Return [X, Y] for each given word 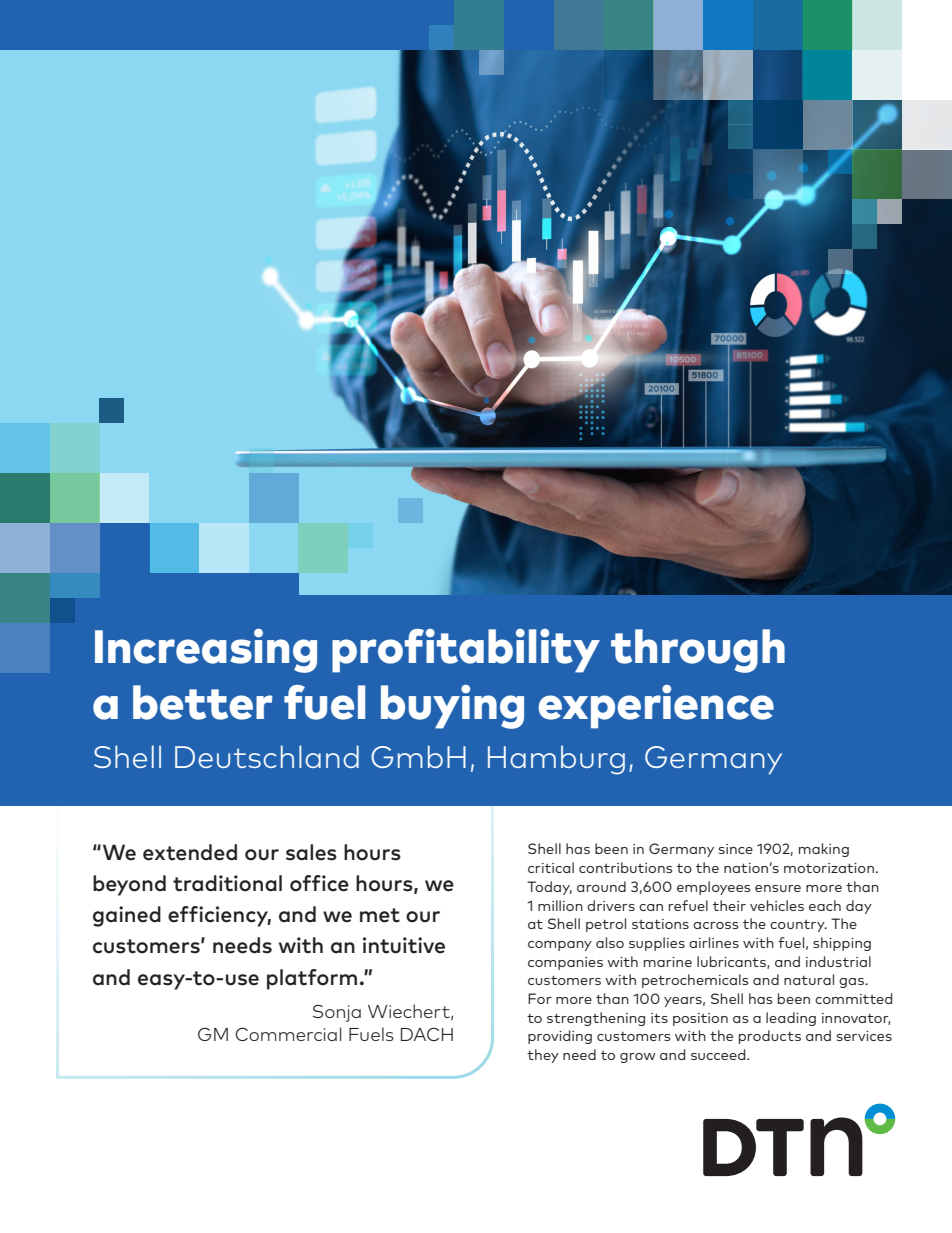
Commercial [288, 1034]
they [543, 1056]
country [798, 926]
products [770, 1037]
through [698, 651]
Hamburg [556, 760]
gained [127, 916]
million [560, 905]
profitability [466, 651]
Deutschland [267, 756]
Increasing [206, 650]
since [736, 849]
